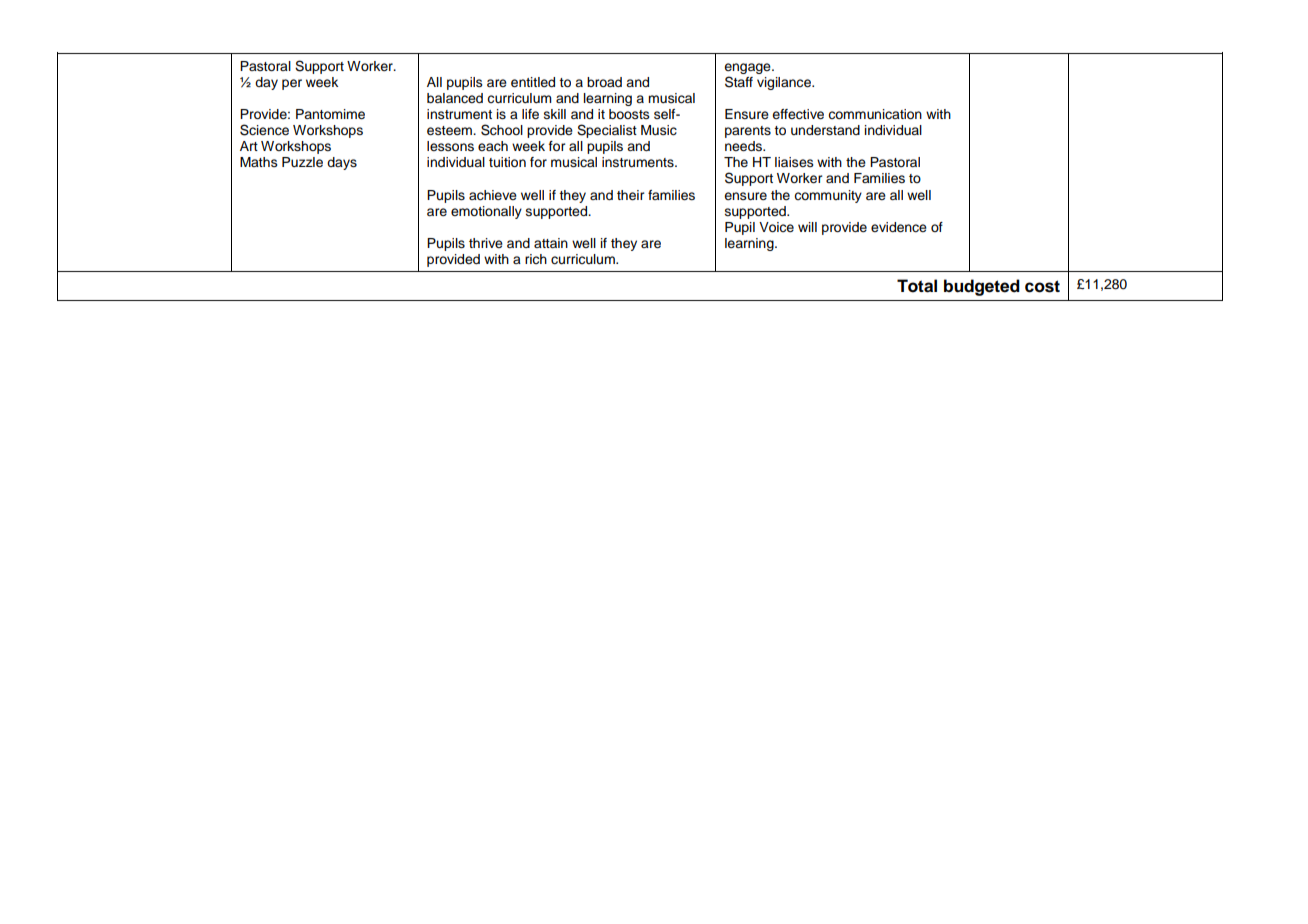 The height and width of the image is (924, 1308). Describe the element at coordinates (982, 287) in the image. I see `budgeted` at that location.
